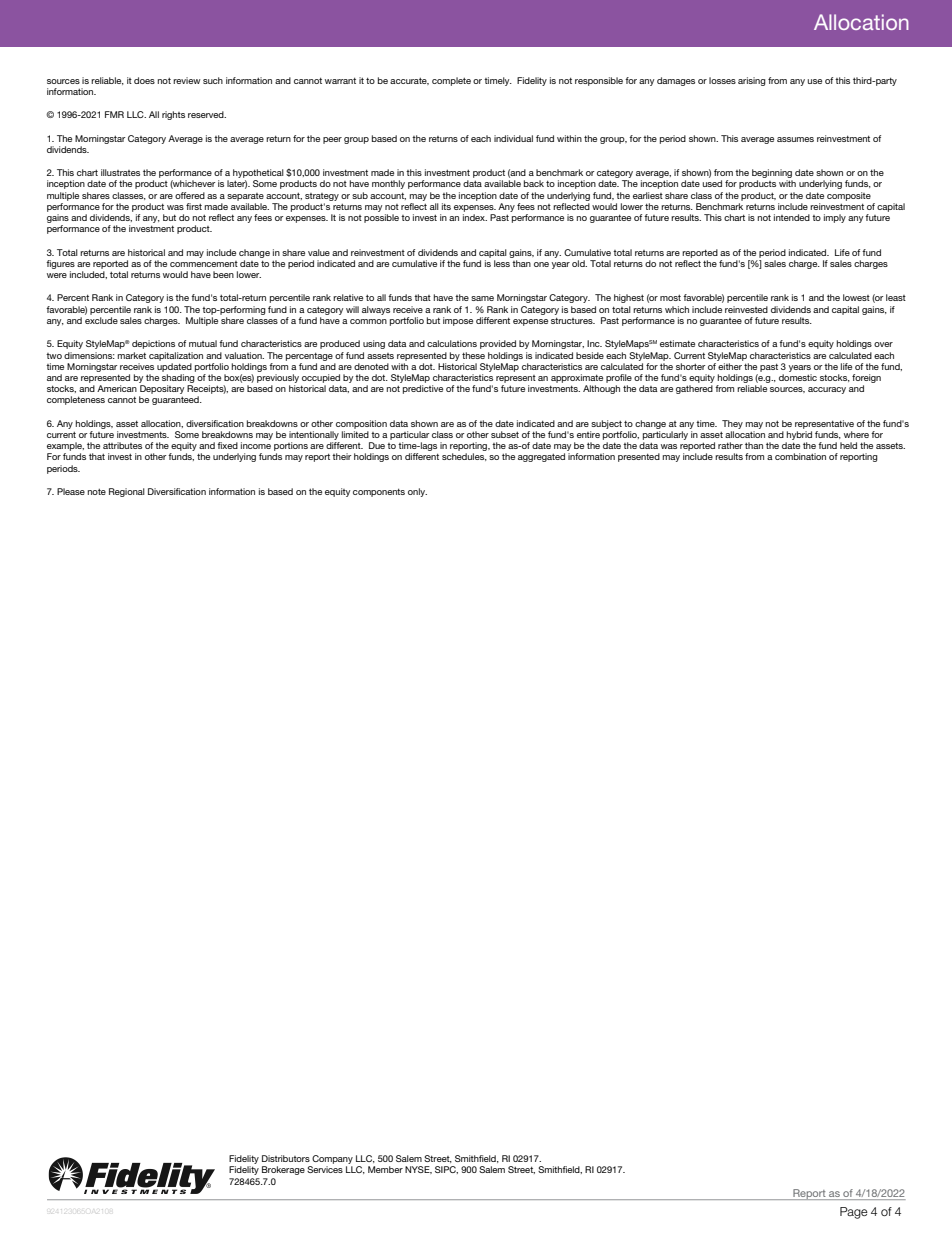 The height and width of the page is (1233, 952). I want to click on rights, so click(173, 115).
